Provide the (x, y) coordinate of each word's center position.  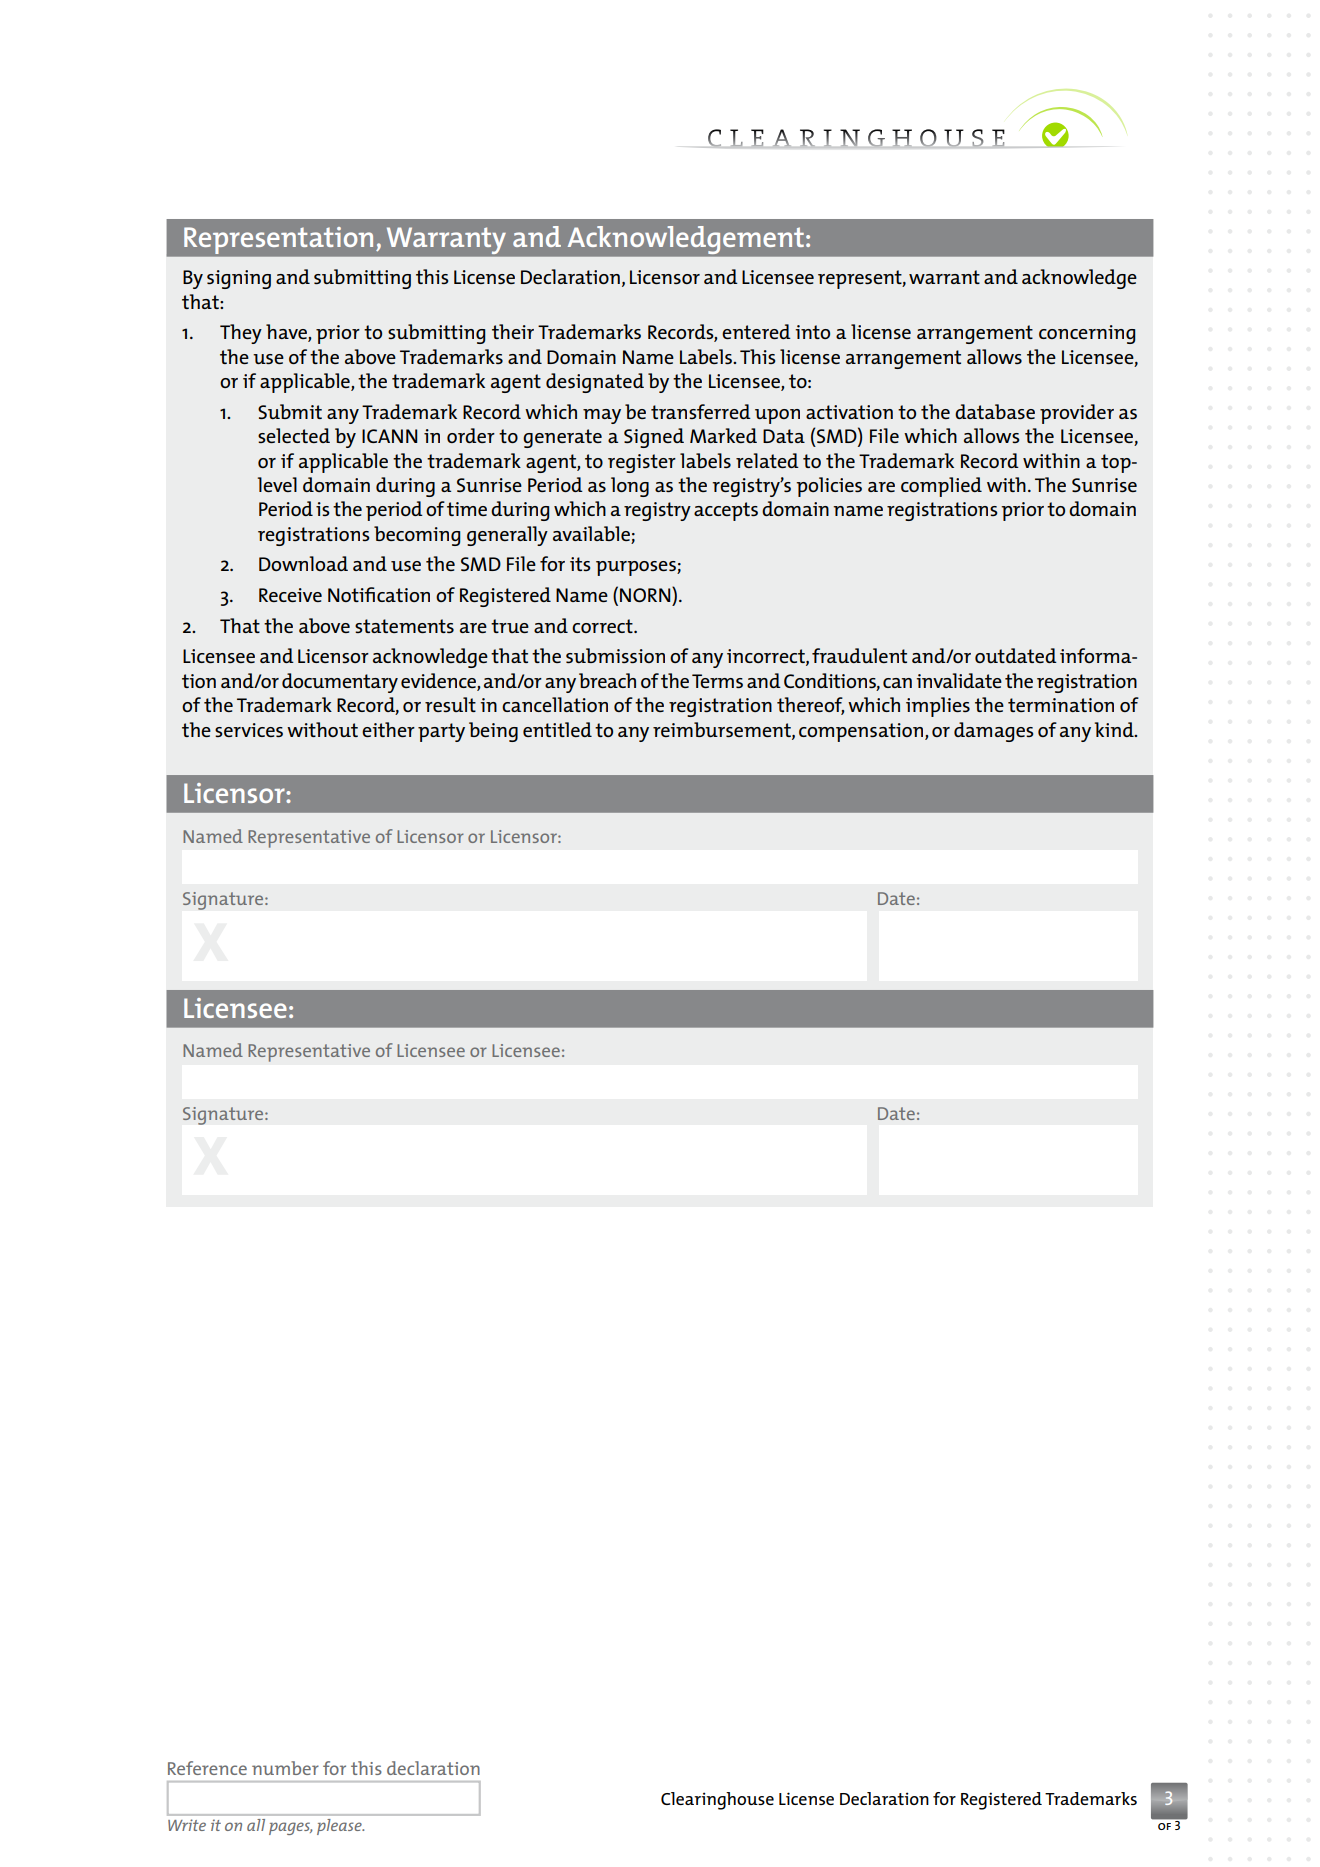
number (285, 1768)
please (340, 1827)
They (241, 334)
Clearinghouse (717, 1801)
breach (607, 680)
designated (595, 383)
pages (291, 1828)
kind (1115, 729)
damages (993, 732)
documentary (340, 683)
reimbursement (723, 730)
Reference (207, 1768)
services (249, 730)
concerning (1087, 334)
